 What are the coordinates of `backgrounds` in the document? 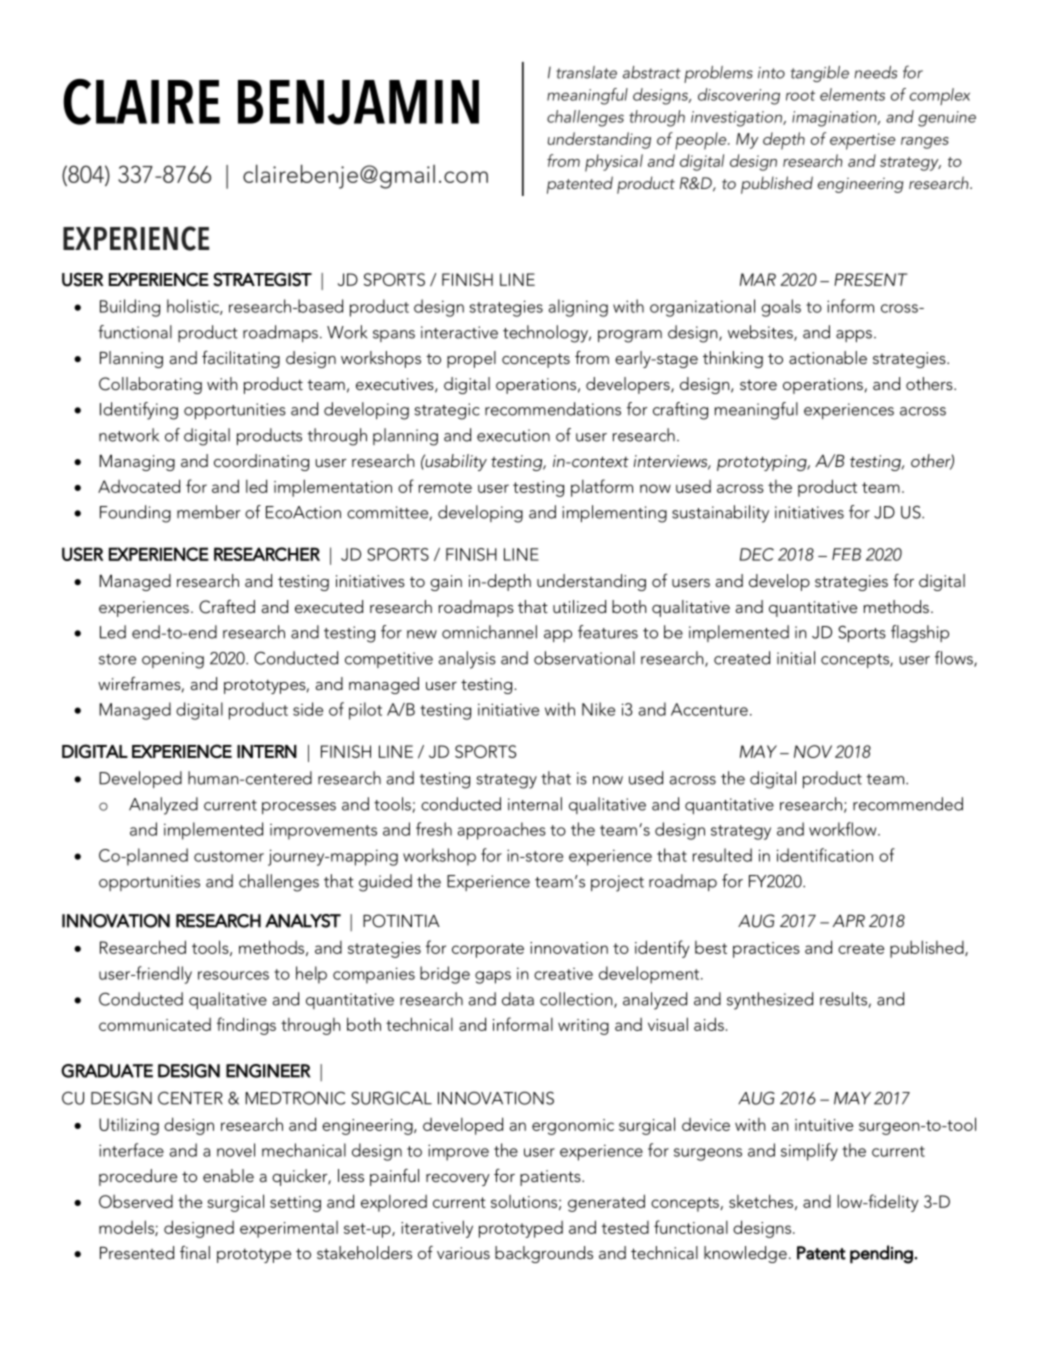 It's located at (544, 1254).
